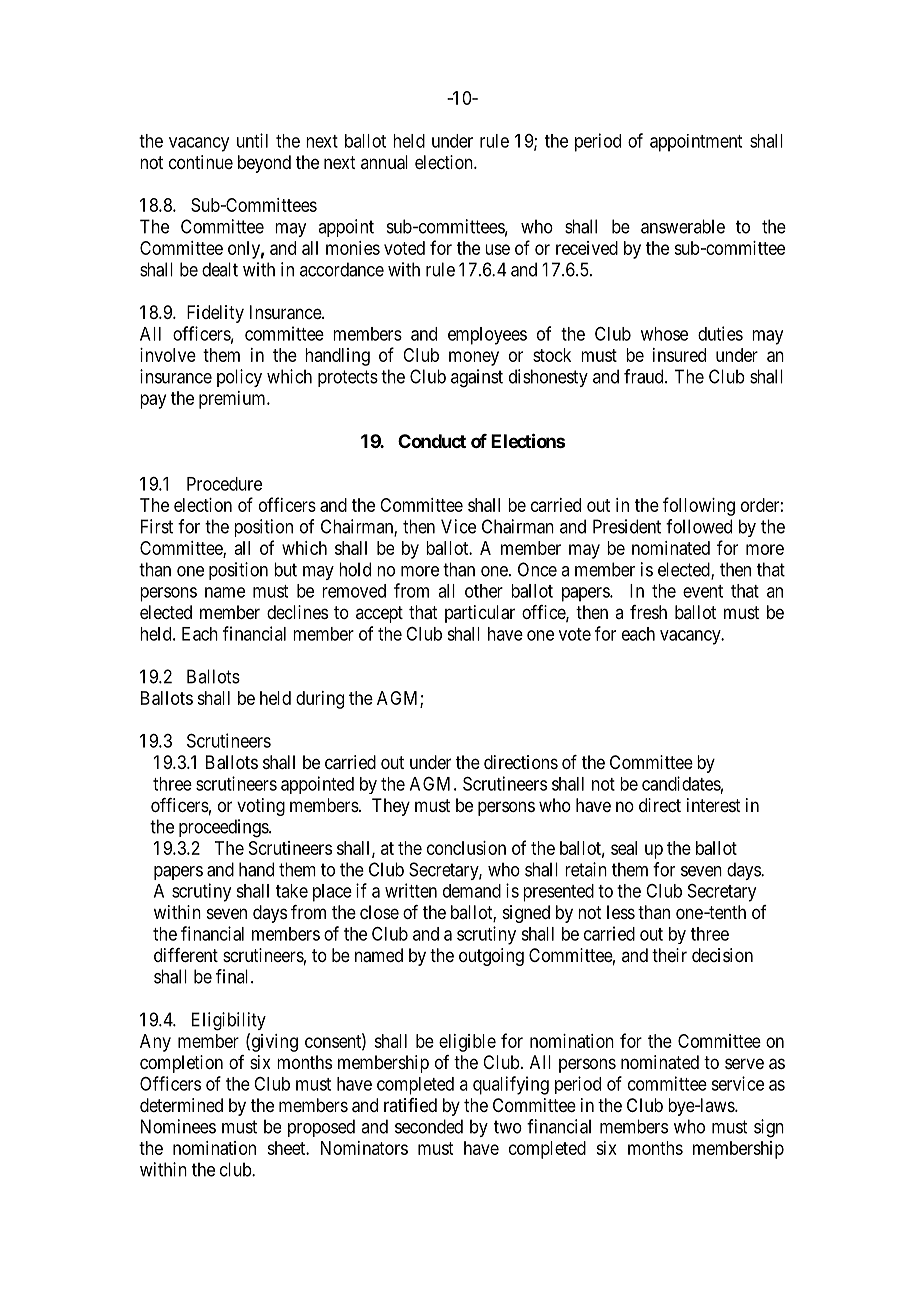 The image size is (924, 1307). Describe the element at coordinates (714, 805) in the document. I see `interest` at that location.
